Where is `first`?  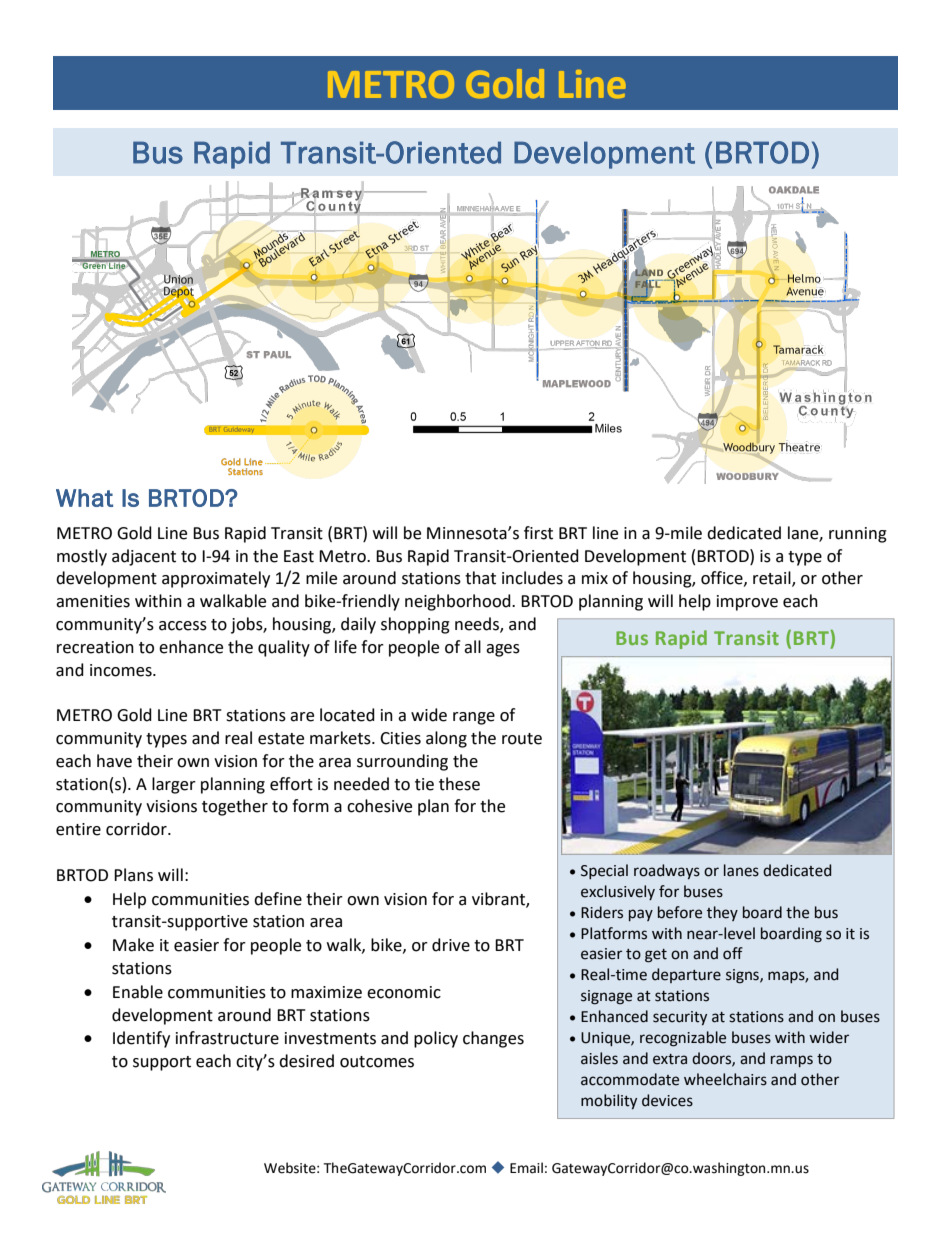
first is located at coordinates (538, 533).
